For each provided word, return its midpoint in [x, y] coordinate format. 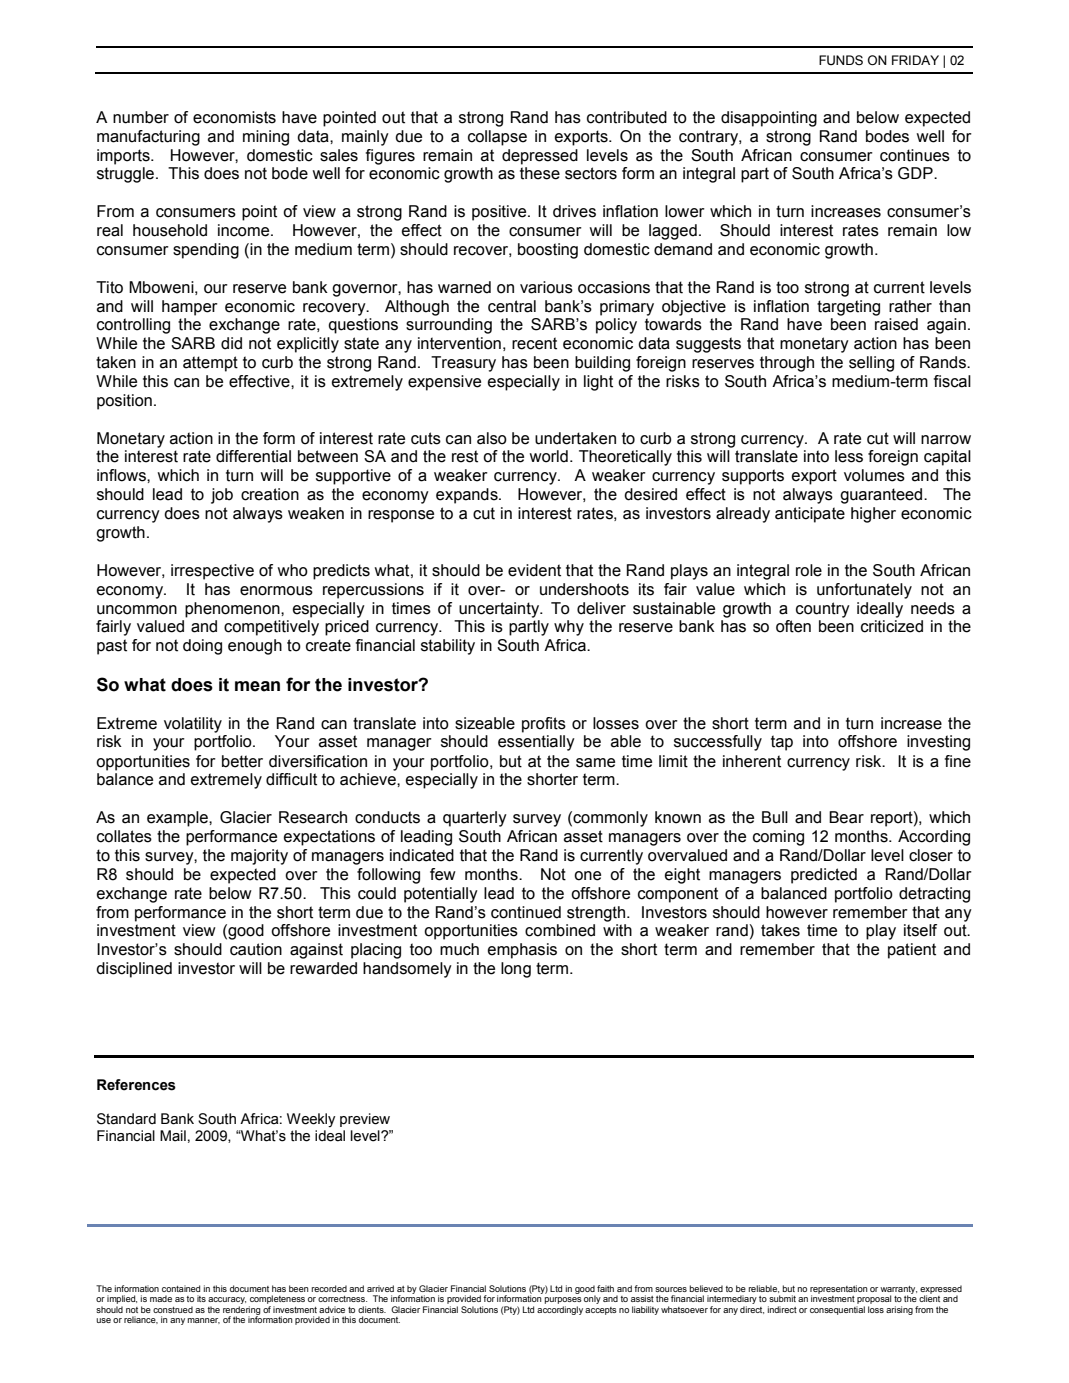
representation [839, 1290]
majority [259, 857]
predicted [824, 876]
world [548, 456]
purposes [563, 1300]
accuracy [227, 1300]
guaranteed [882, 496]
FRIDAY [915, 60]
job [222, 496]
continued [526, 912]
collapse [497, 138]
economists [234, 117]
